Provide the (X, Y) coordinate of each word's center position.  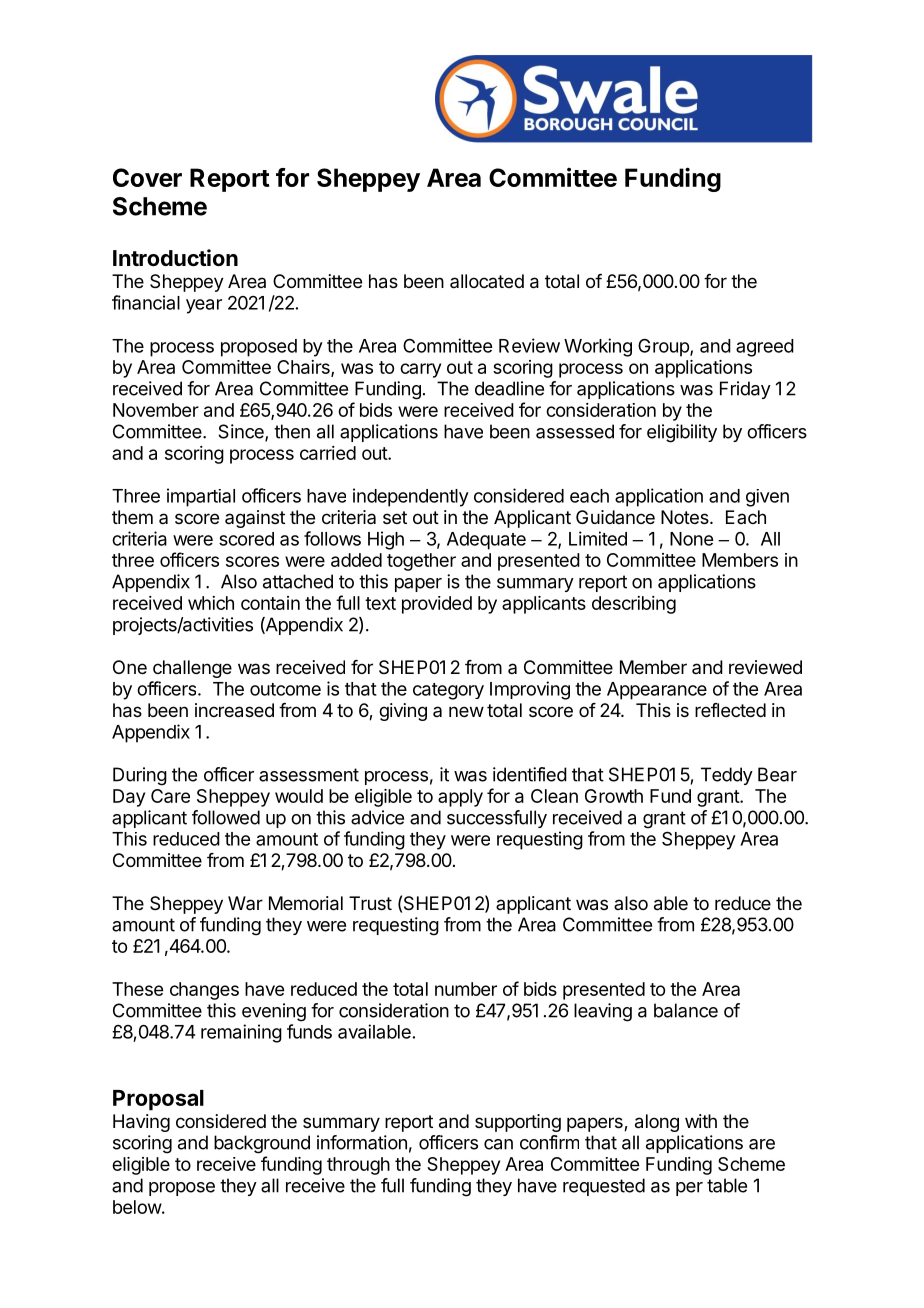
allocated (487, 281)
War (245, 903)
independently (411, 497)
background (262, 1144)
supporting (518, 1123)
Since (242, 432)
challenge (192, 669)
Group (664, 347)
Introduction (175, 258)
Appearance (657, 691)
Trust (370, 903)
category (448, 691)
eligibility (682, 433)
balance (686, 1010)
